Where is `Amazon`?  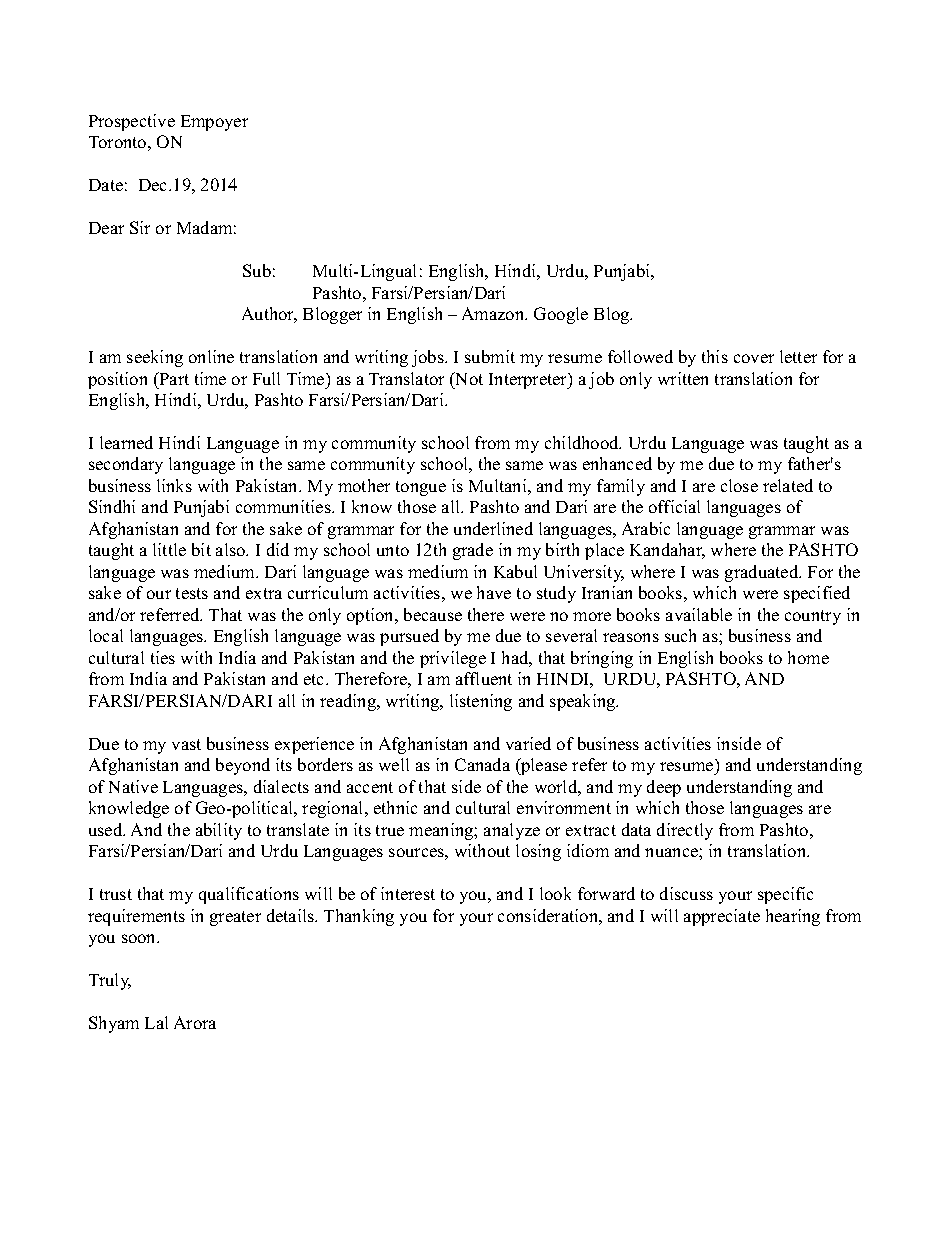
Amazon is located at coordinates (494, 313).
